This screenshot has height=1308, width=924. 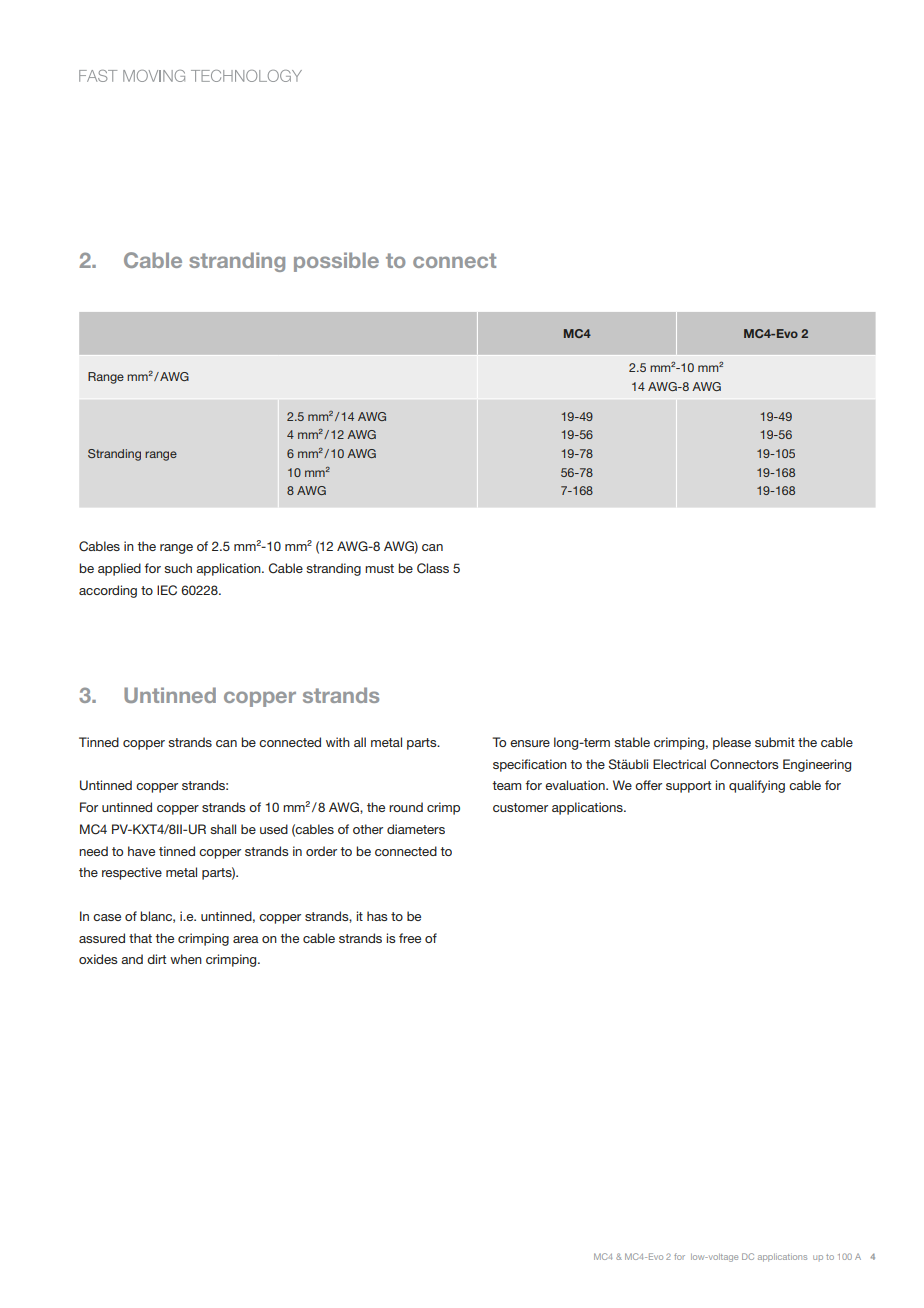 What do you see at coordinates (140, 938) in the screenshot?
I see `that` at bounding box center [140, 938].
